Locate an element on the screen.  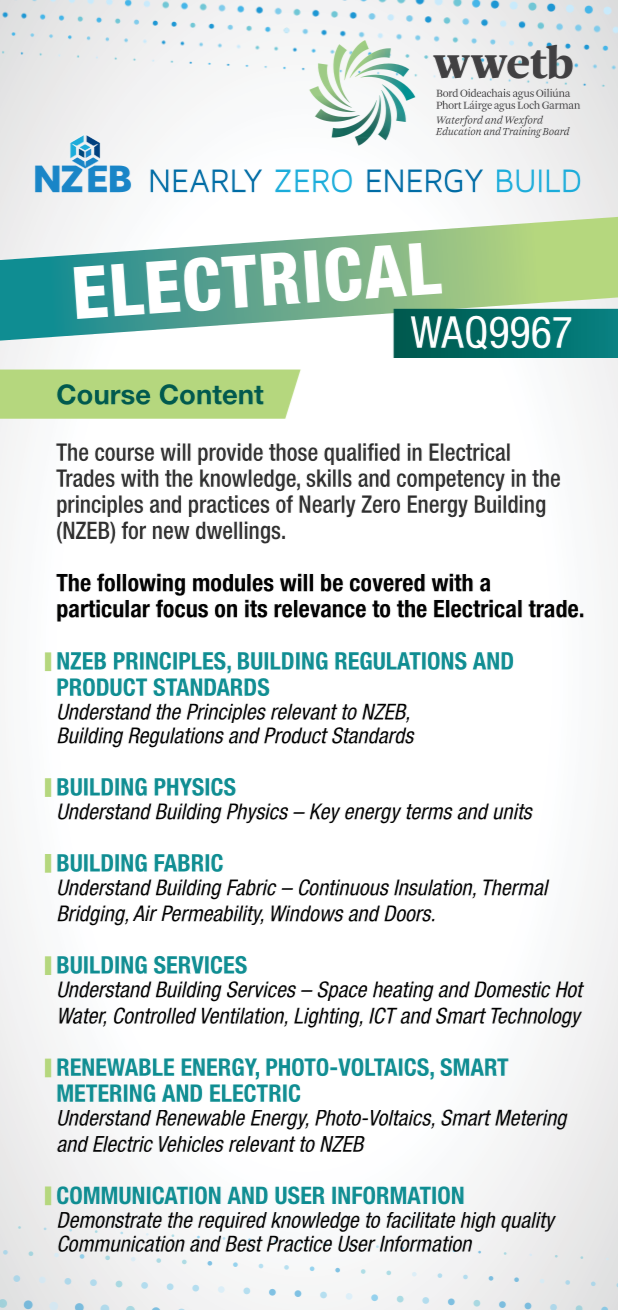
Windows is located at coordinates (307, 913).
